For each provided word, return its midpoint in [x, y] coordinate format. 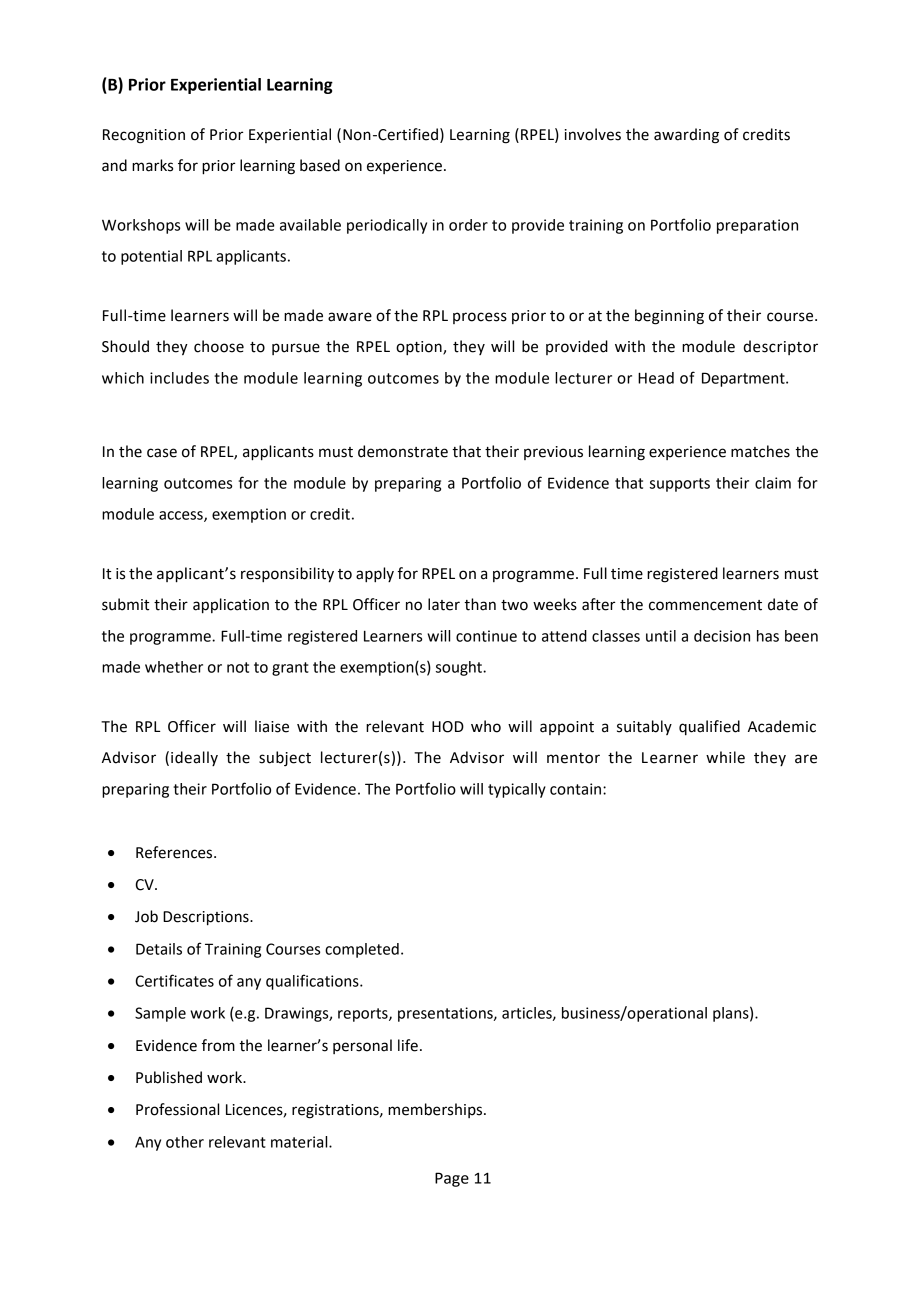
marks [152, 165]
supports [680, 485]
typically [517, 790]
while [725, 757]
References [175, 852]
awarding [686, 136]
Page [452, 1179]
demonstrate [403, 451]
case [162, 453]
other [185, 1142]
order [468, 225]
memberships [436, 1110]
